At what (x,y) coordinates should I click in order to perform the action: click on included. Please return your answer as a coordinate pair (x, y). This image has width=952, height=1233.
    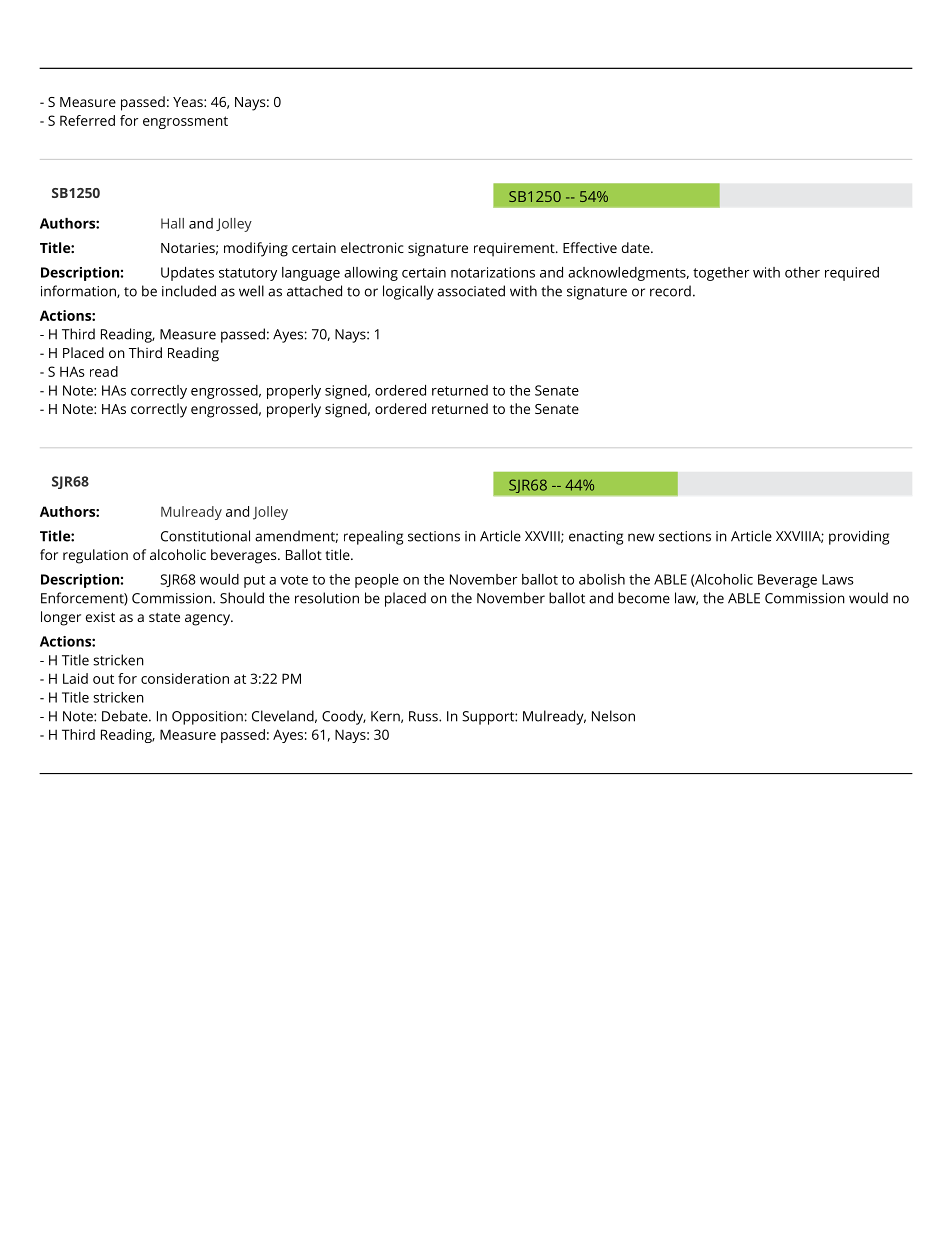
    Looking at the image, I should click on (189, 291).
